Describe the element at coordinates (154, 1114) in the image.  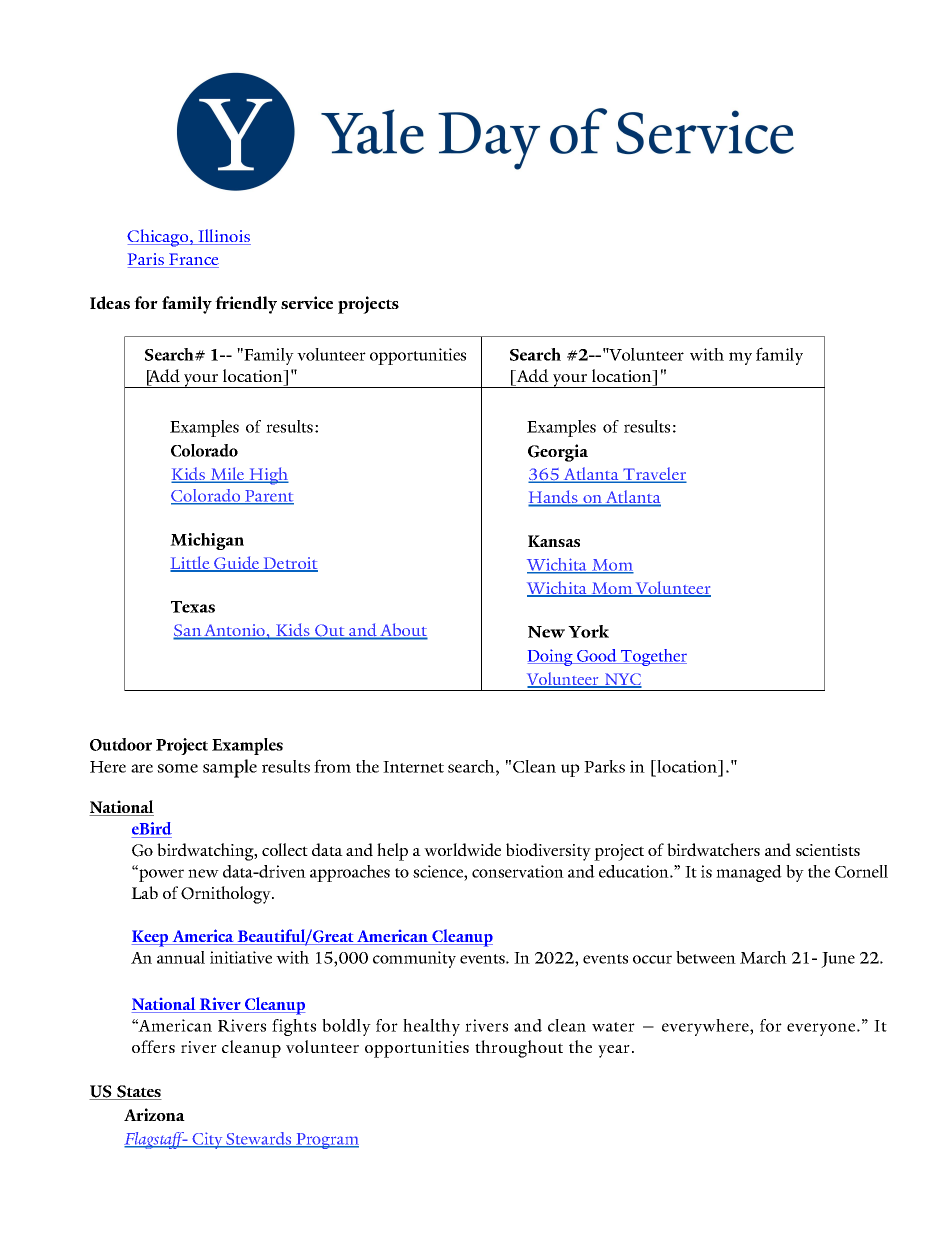
I see `Arizona` at that location.
